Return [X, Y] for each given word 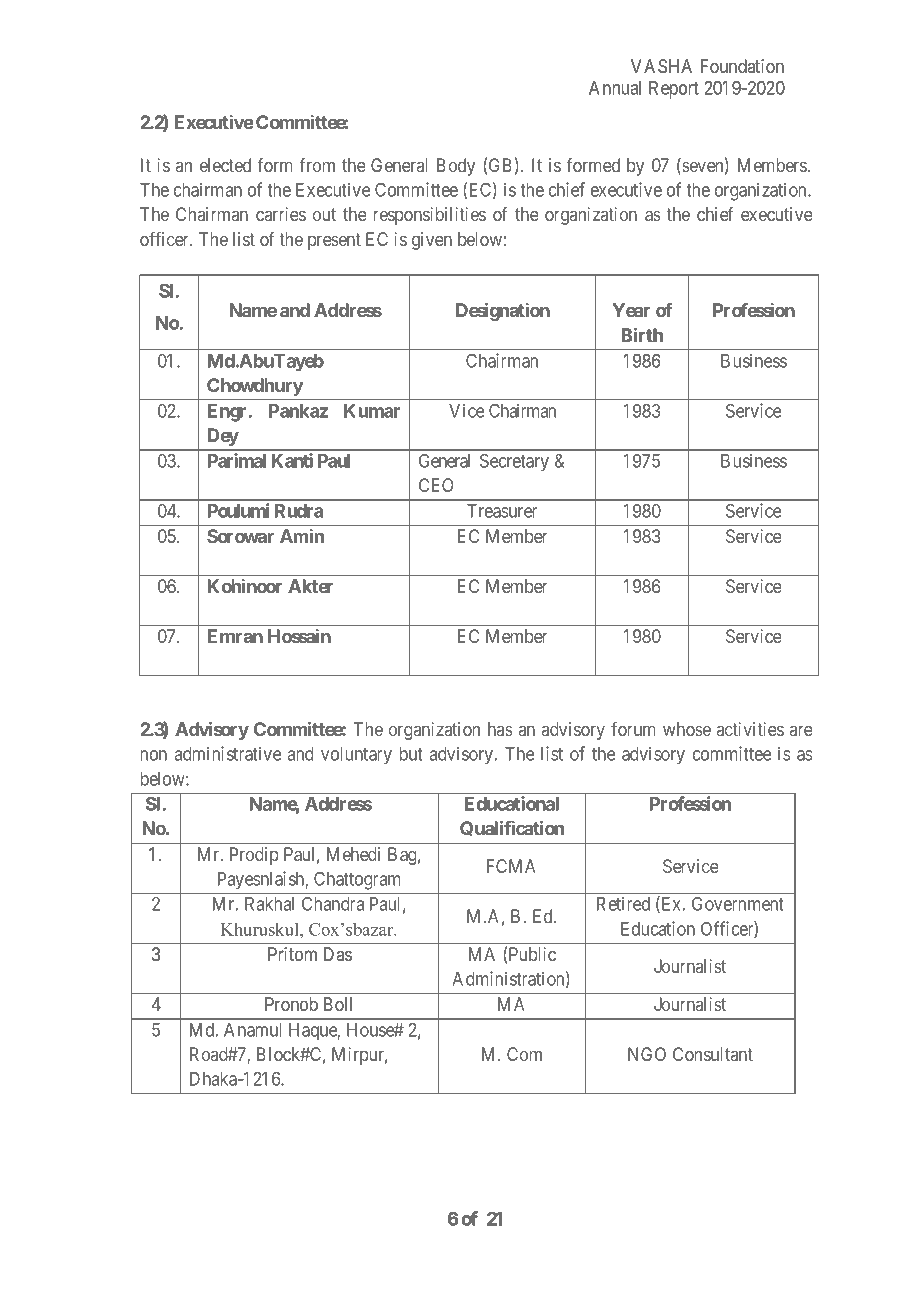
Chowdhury [255, 387]
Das [338, 954]
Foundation [742, 66]
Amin [302, 536]
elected [225, 165]
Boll [338, 1004]
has [500, 729]
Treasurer [502, 511]
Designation [503, 311]
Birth [642, 334]
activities [750, 729]
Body [456, 167]
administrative [228, 753]
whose [687, 729]
